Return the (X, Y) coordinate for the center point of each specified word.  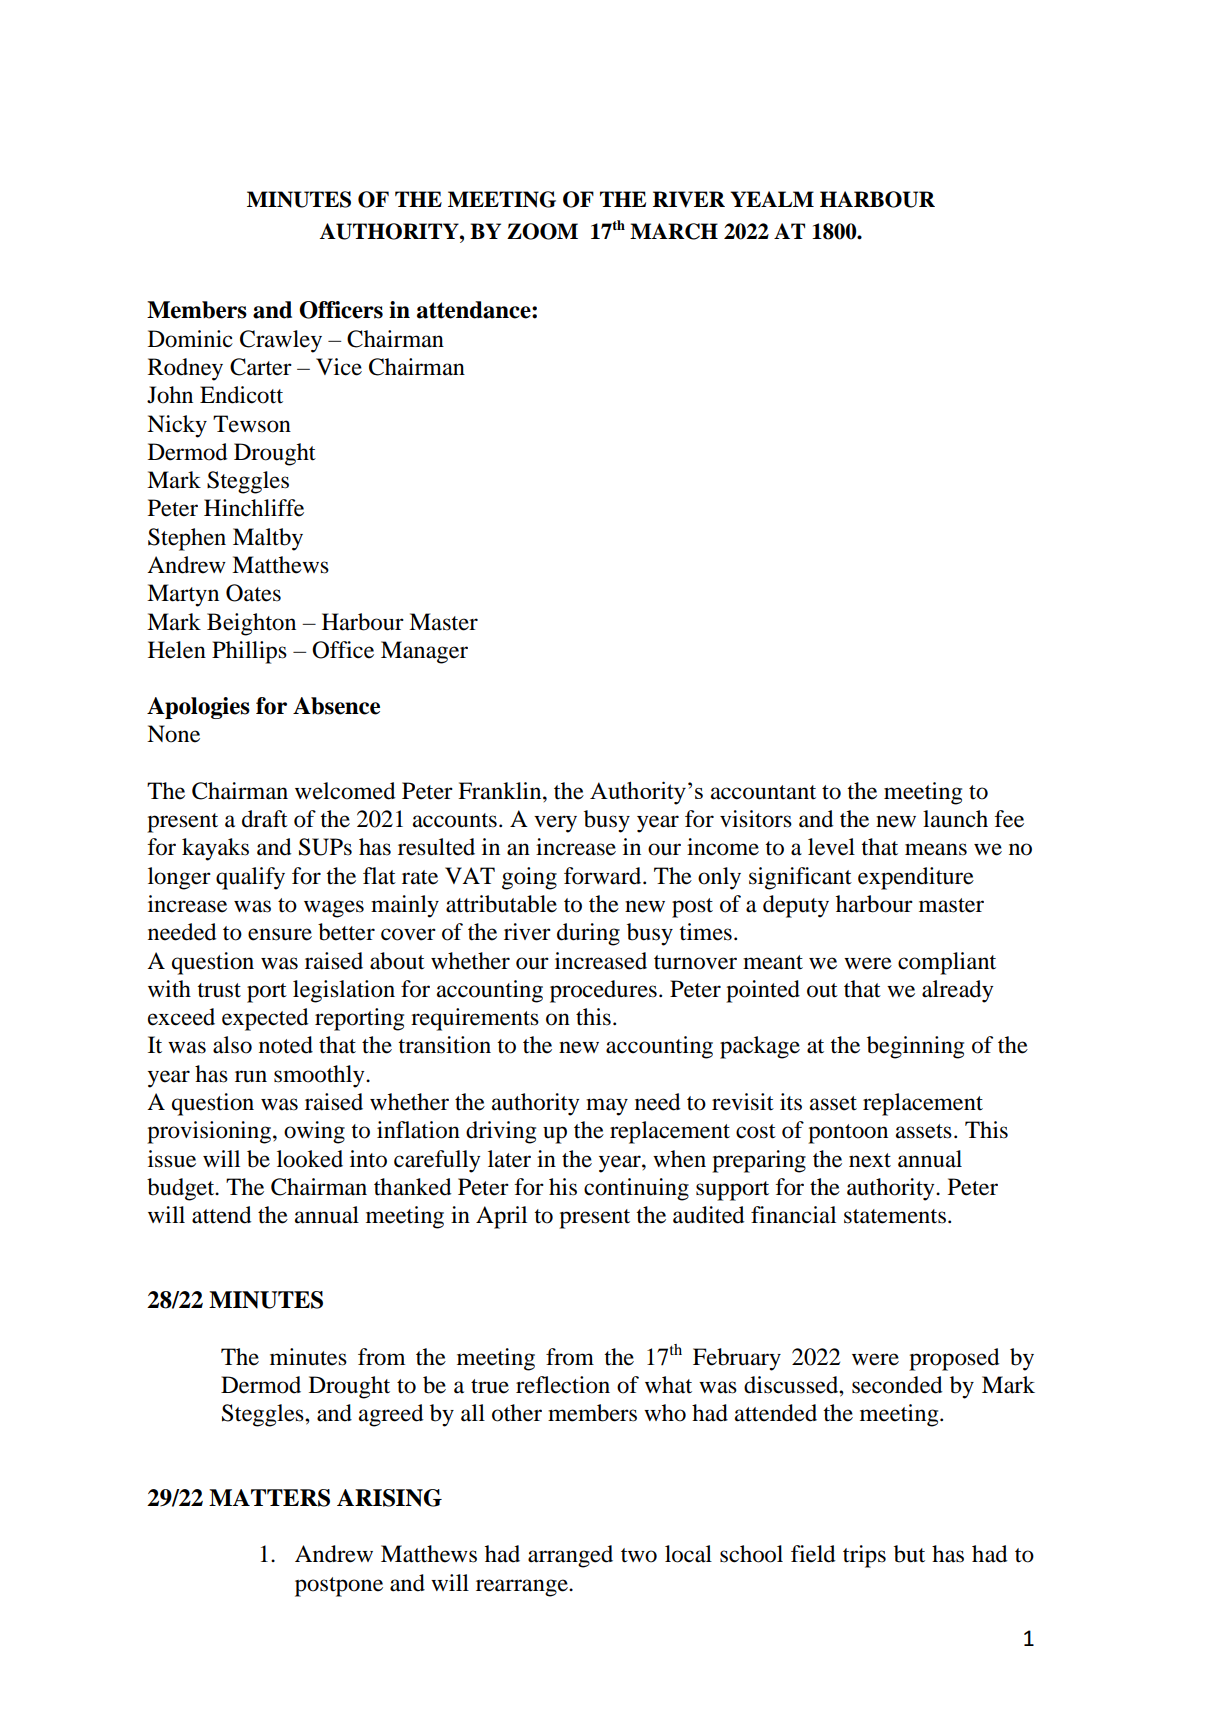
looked (310, 1159)
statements (895, 1216)
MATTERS (269, 1498)
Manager (424, 652)
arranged (570, 1556)
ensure (280, 934)
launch (955, 819)
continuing (636, 1189)
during (588, 934)
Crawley (281, 341)
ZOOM (542, 231)
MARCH (674, 231)
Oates (253, 593)
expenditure (916, 878)
